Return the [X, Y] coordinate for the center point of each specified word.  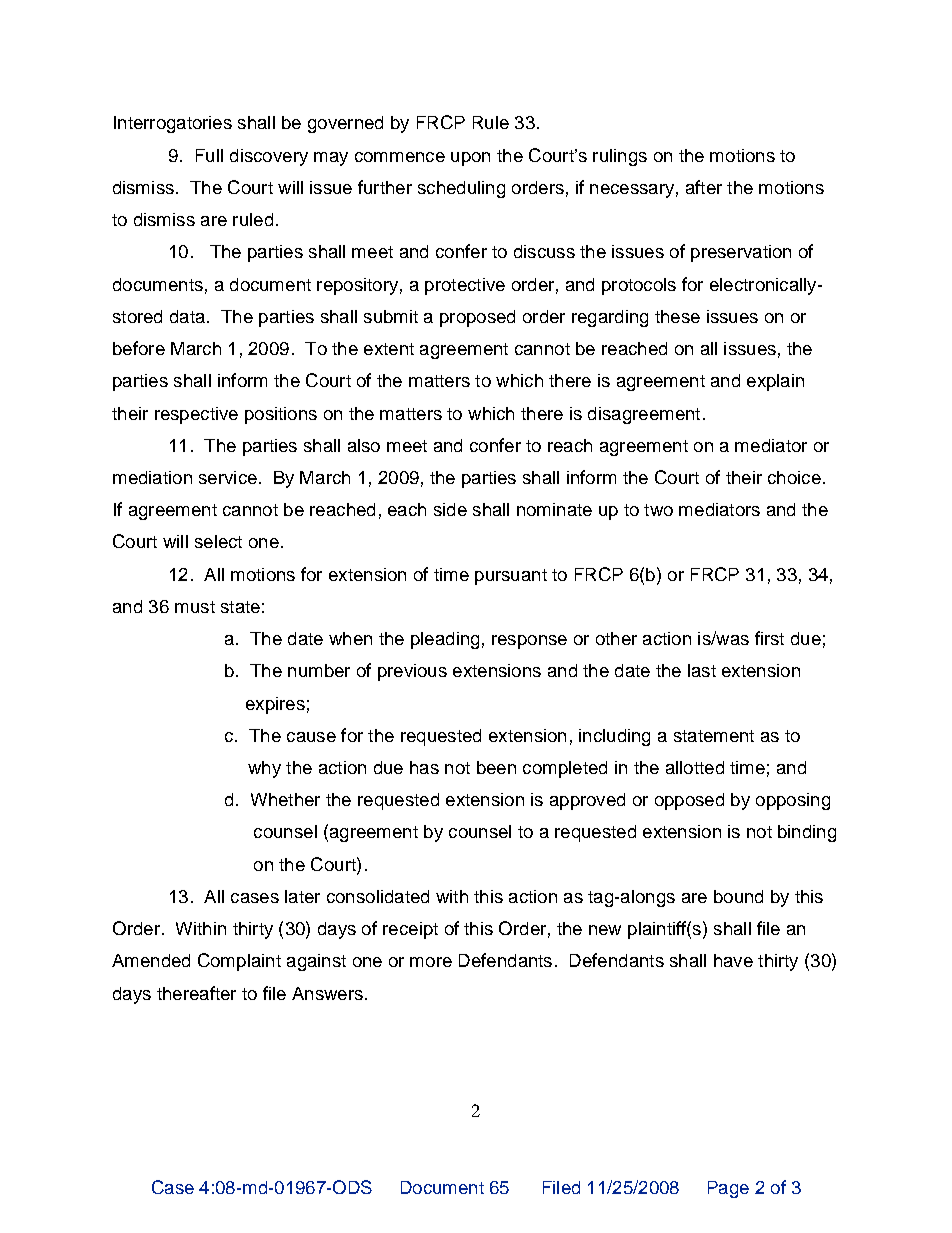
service [228, 477]
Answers [327, 993]
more [431, 962]
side [450, 509]
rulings [620, 157]
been [496, 767]
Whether [285, 799]
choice [794, 477]
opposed [689, 801]
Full [209, 155]
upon [470, 159]
